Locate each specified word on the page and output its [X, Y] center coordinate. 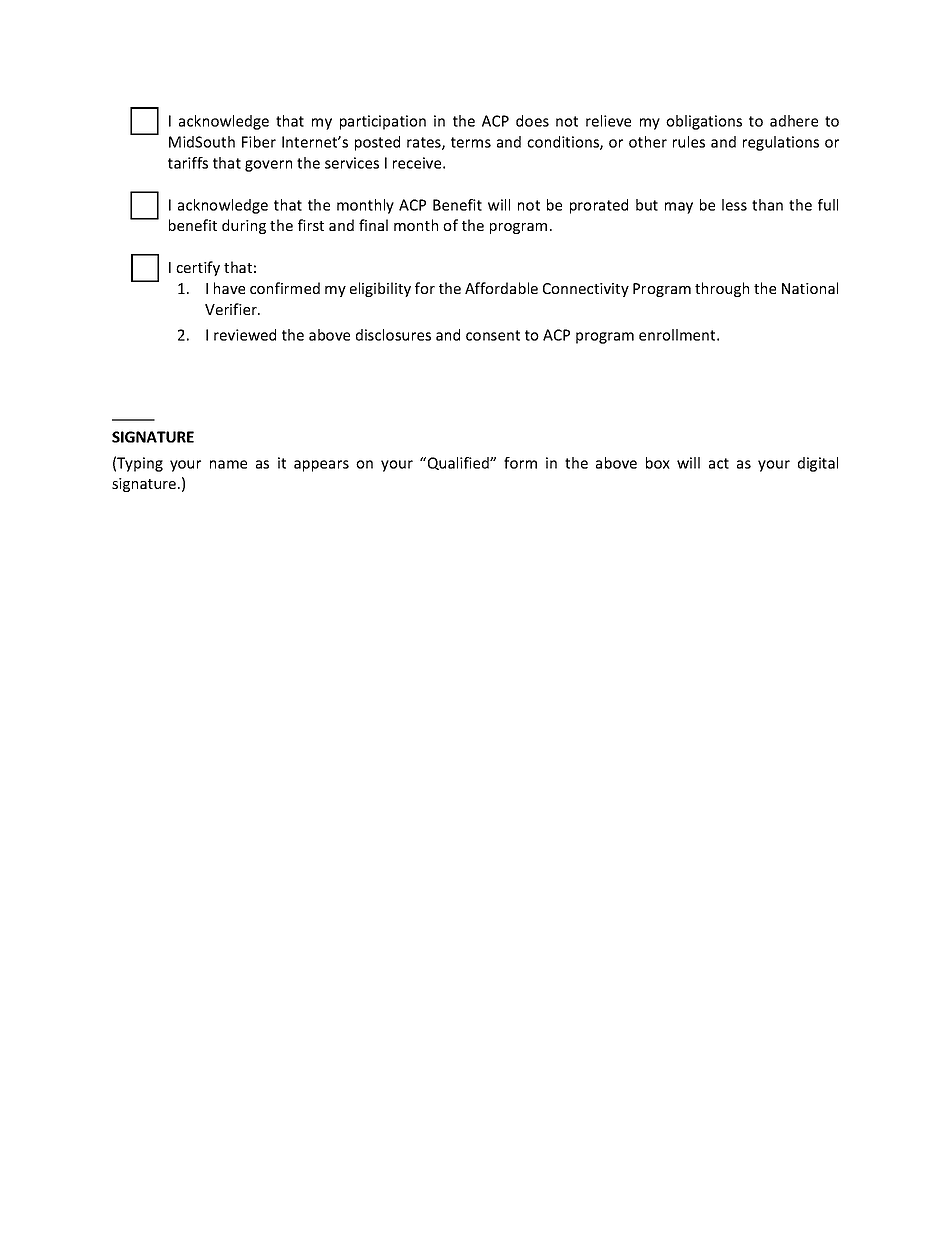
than [767, 205]
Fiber [259, 142]
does [532, 121]
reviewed [245, 335]
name [228, 464]
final [373, 225]
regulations [781, 143]
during [244, 226]
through [722, 289]
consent [493, 335]
